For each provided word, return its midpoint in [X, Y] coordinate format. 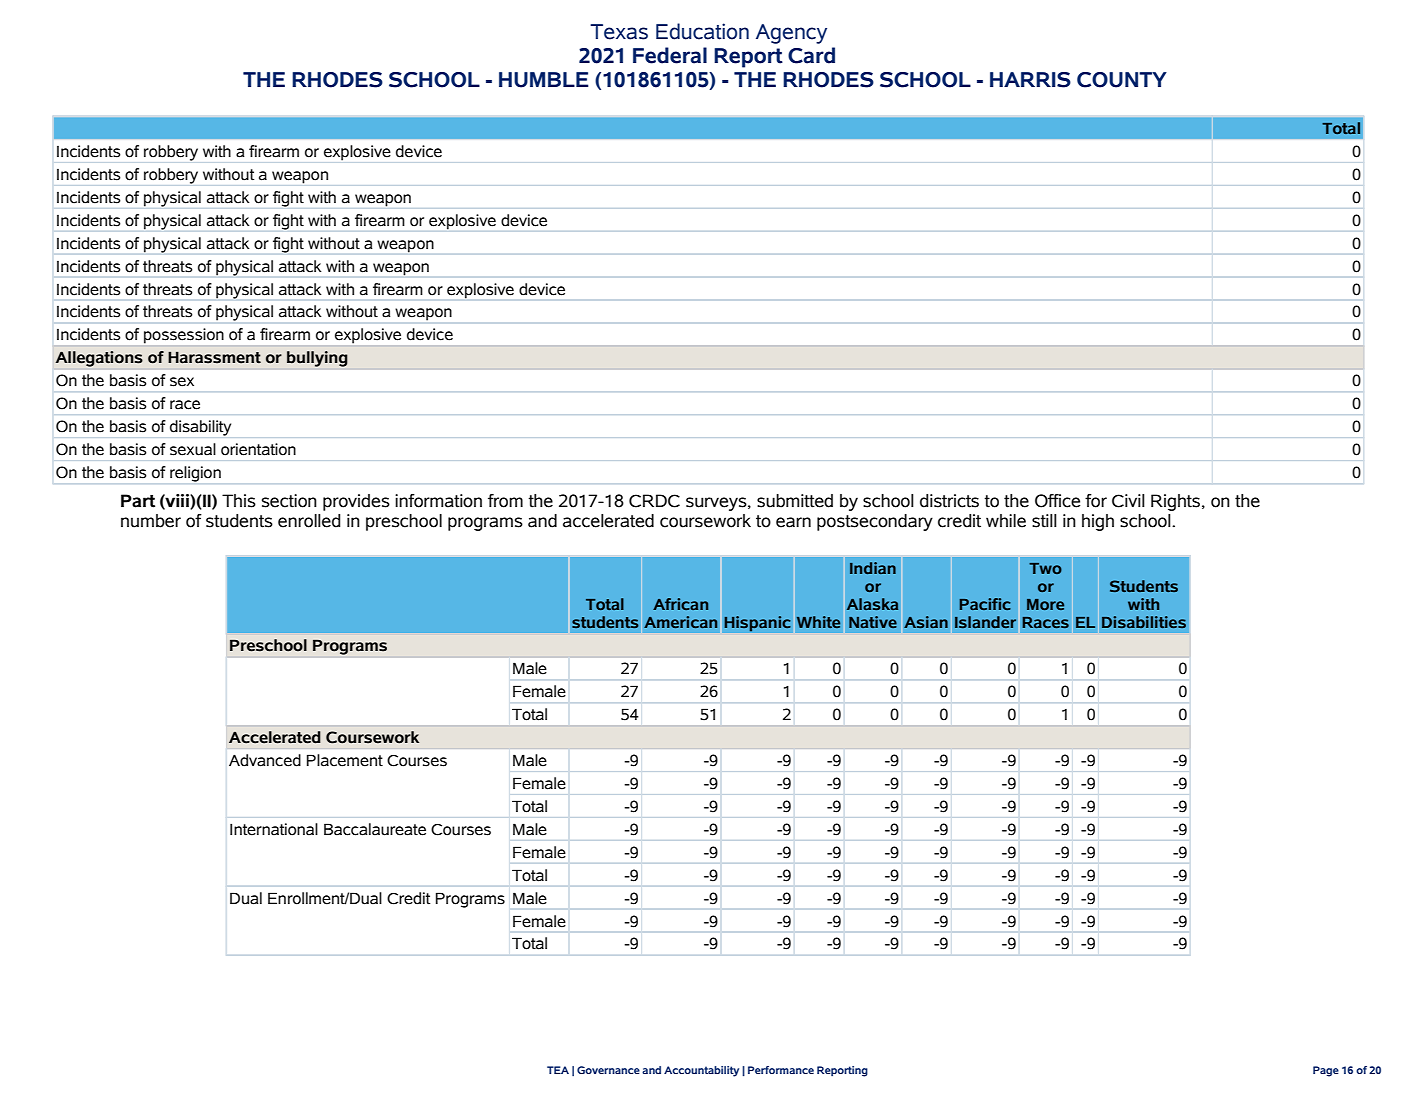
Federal [670, 55]
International [274, 829]
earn [793, 522]
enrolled [309, 521]
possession [184, 336]
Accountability [701, 1071]
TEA [558, 1070]
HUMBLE [544, 80]
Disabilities [1144, 622]
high [1098, 522]
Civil [1128, 501]
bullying [317, 359]
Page [1326, 1071]
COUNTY [1122, 80]
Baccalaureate [375, 829]
